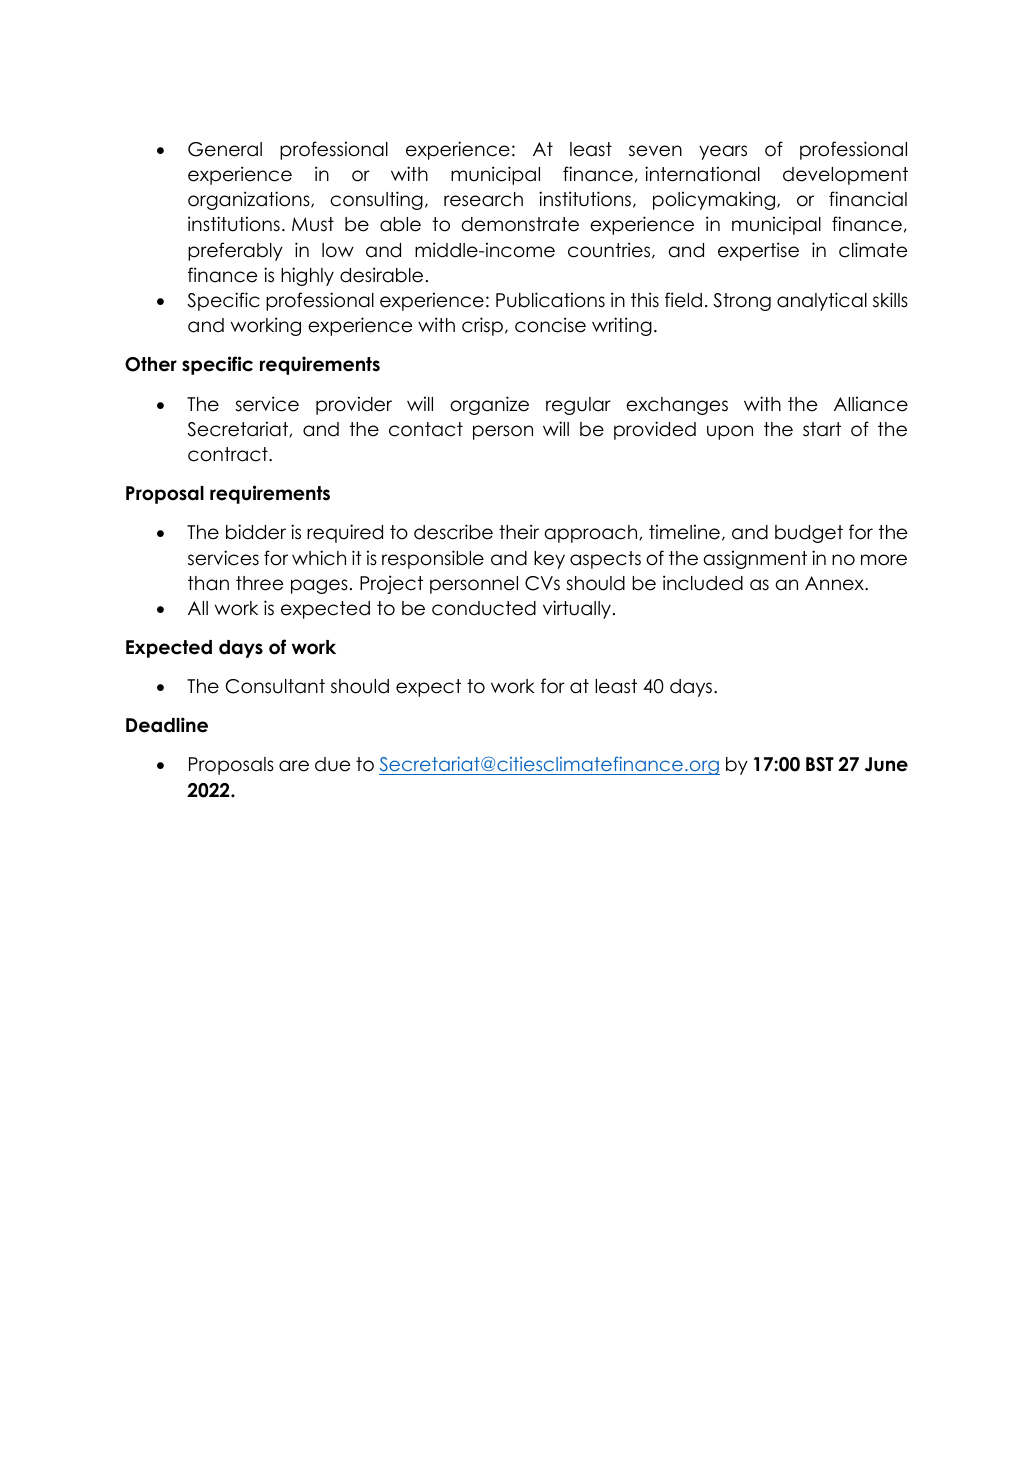  Describe the element at coordinates (225, 149) in the page. I see `General` at that location.
